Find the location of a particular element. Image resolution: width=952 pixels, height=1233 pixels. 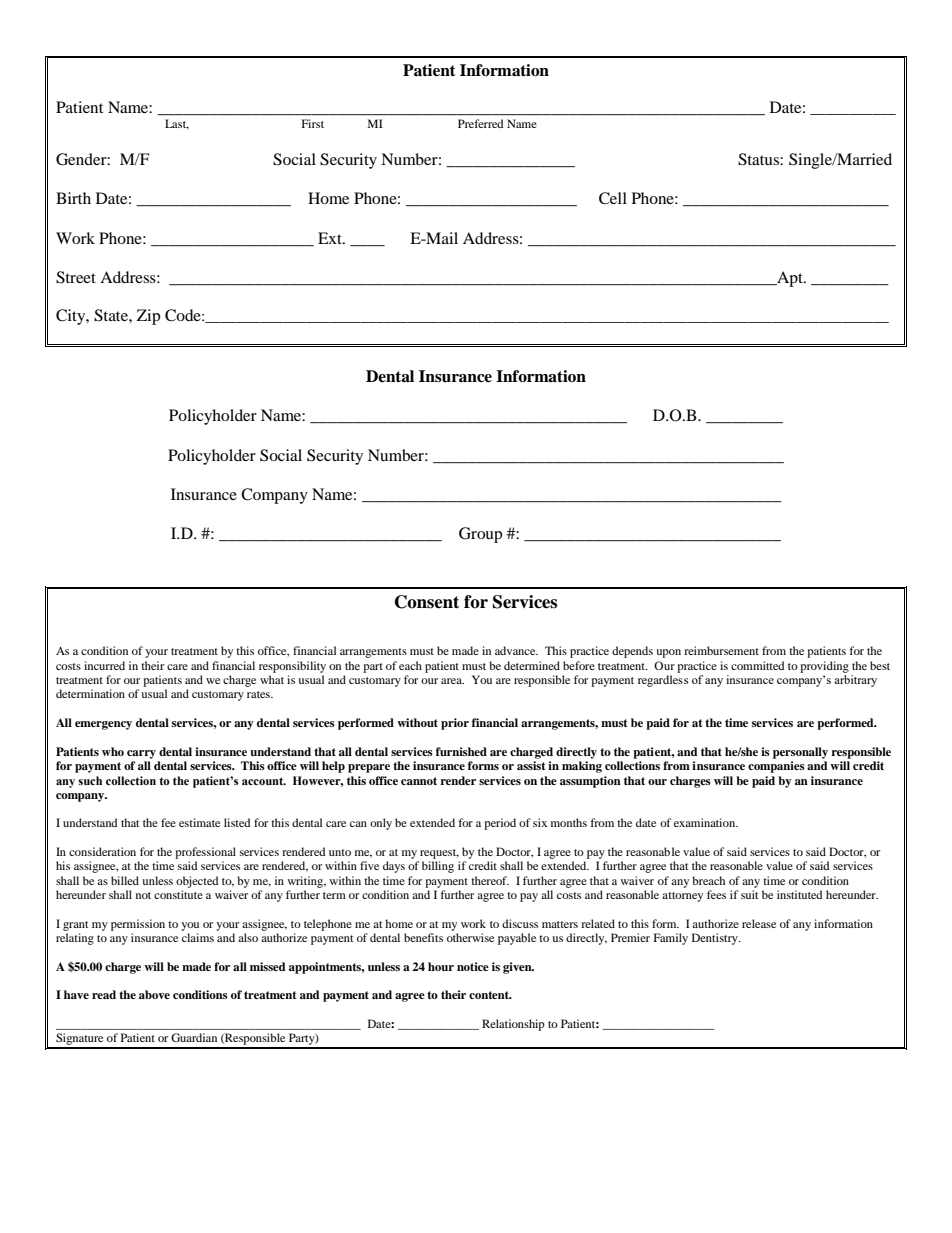

incurred is located at coordinates (104, 665).
